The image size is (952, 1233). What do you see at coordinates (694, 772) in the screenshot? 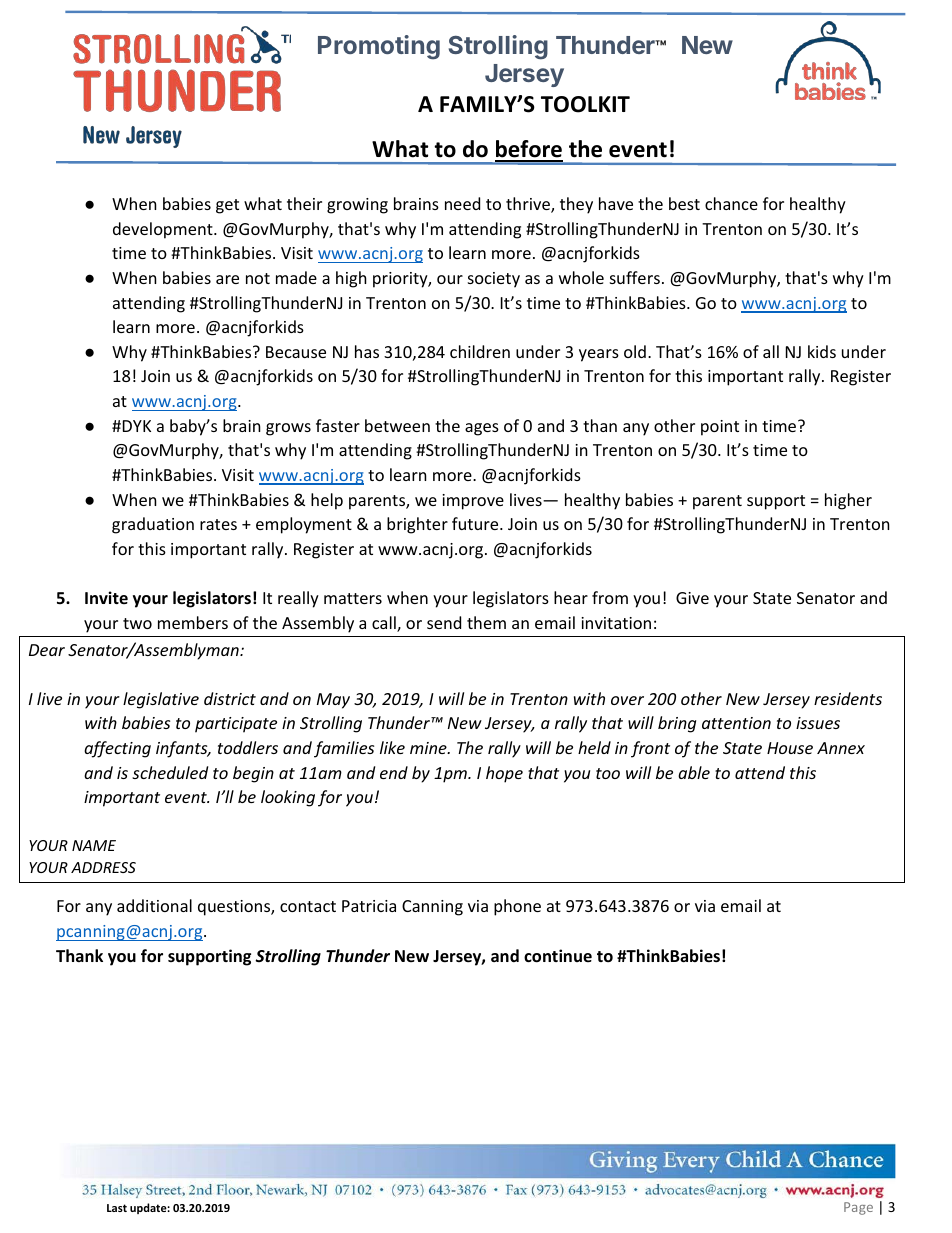
I see `able` at bounding box center [694, 772].
